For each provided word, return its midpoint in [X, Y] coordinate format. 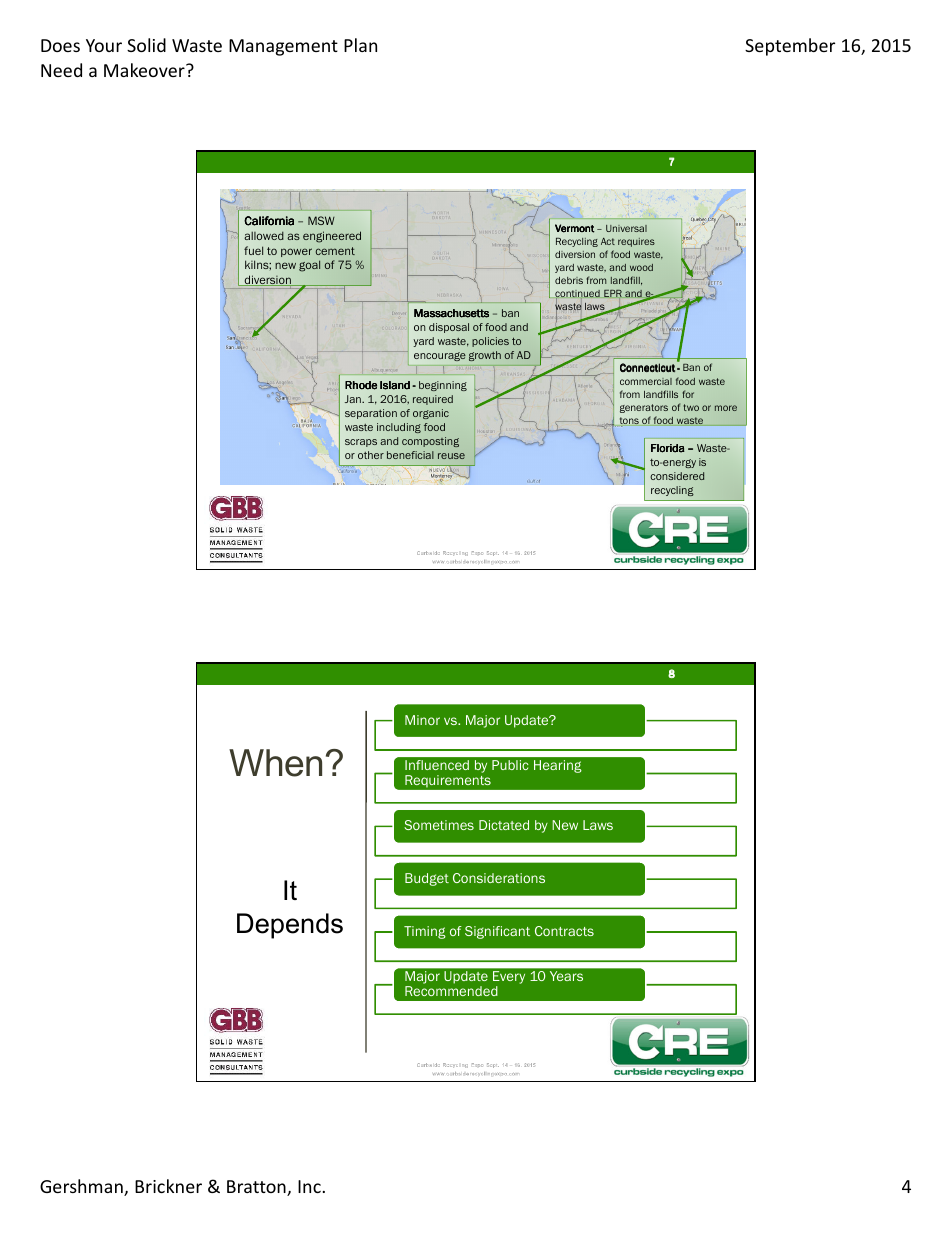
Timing [425, 932]
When [275, 763]
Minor [422, 720]
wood [641, 267]
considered [677, 476]
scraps [361, 443]
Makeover [145, 70]
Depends [290, 926]
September [790, 47]
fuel [253, 250]
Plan [360, 45]
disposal [449, 328]
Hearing [557, 766]
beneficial [410, 455]
